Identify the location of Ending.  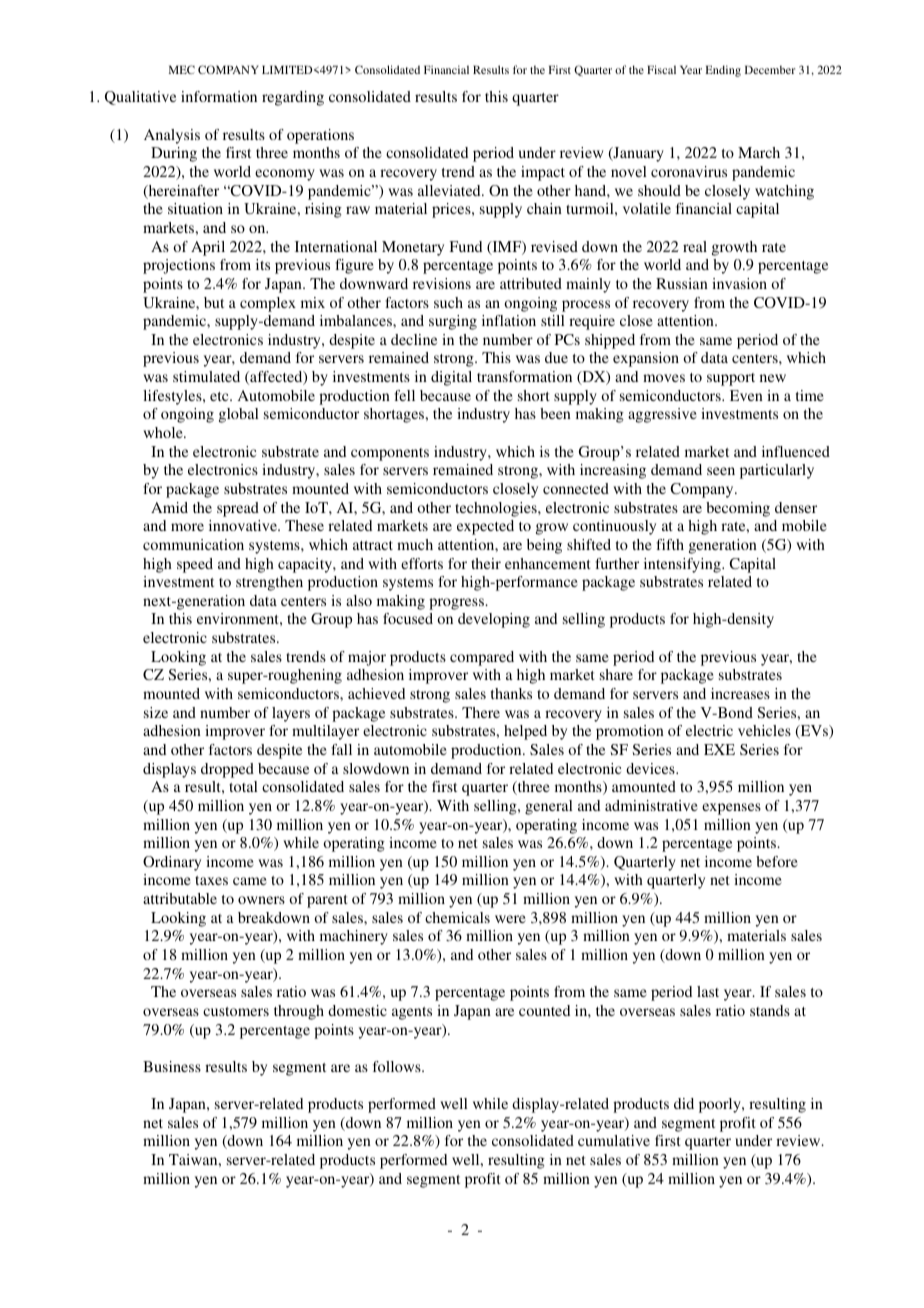
(723, 71).
